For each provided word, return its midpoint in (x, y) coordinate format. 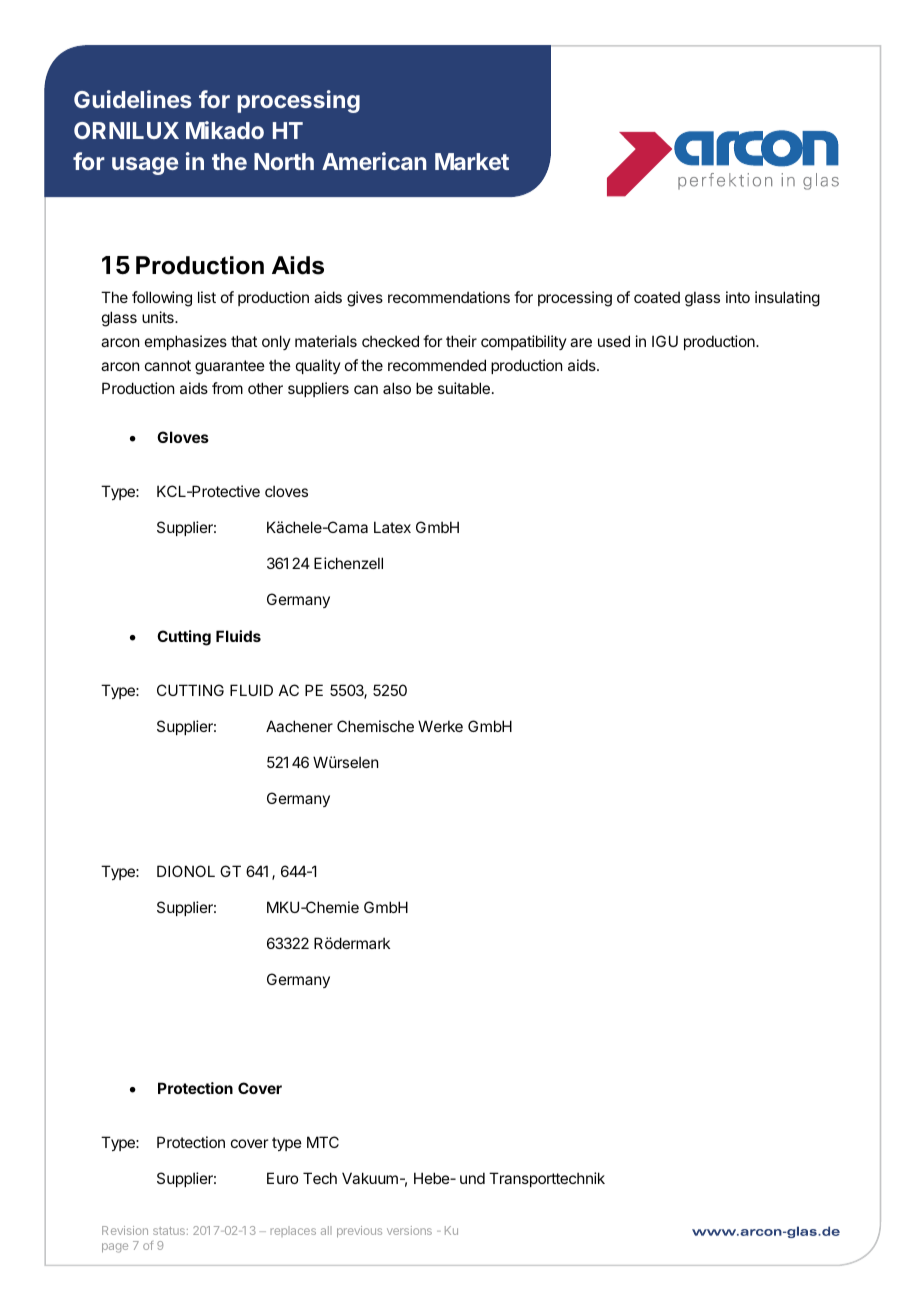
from (227, 388)
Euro (282, 1178)
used (614, 341)
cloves (286, 491)
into (738, 297)
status (169, 1231)
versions (409, 1230)
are (581, 342)
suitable (464, 388)
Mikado (225, 130)
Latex (392, 527)
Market (472, 161)
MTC (323, 1142)
